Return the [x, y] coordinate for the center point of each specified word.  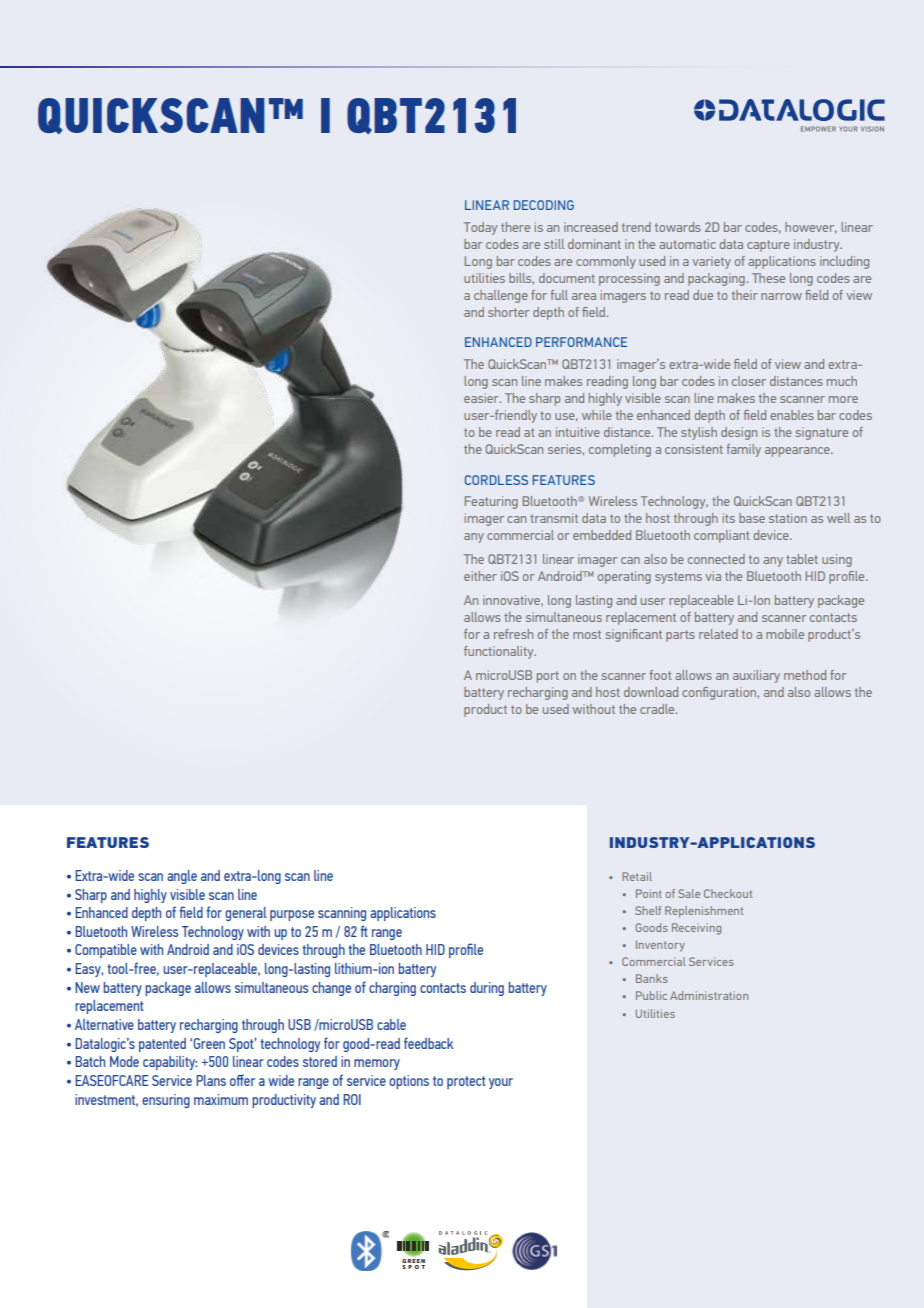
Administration [709, 995]
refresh [513, 634]
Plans [211, 1080]
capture [768, 246]
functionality [500, 652]
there [515, 227]
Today [480, 228]
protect [466, 1082]
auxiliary [756, 676]
